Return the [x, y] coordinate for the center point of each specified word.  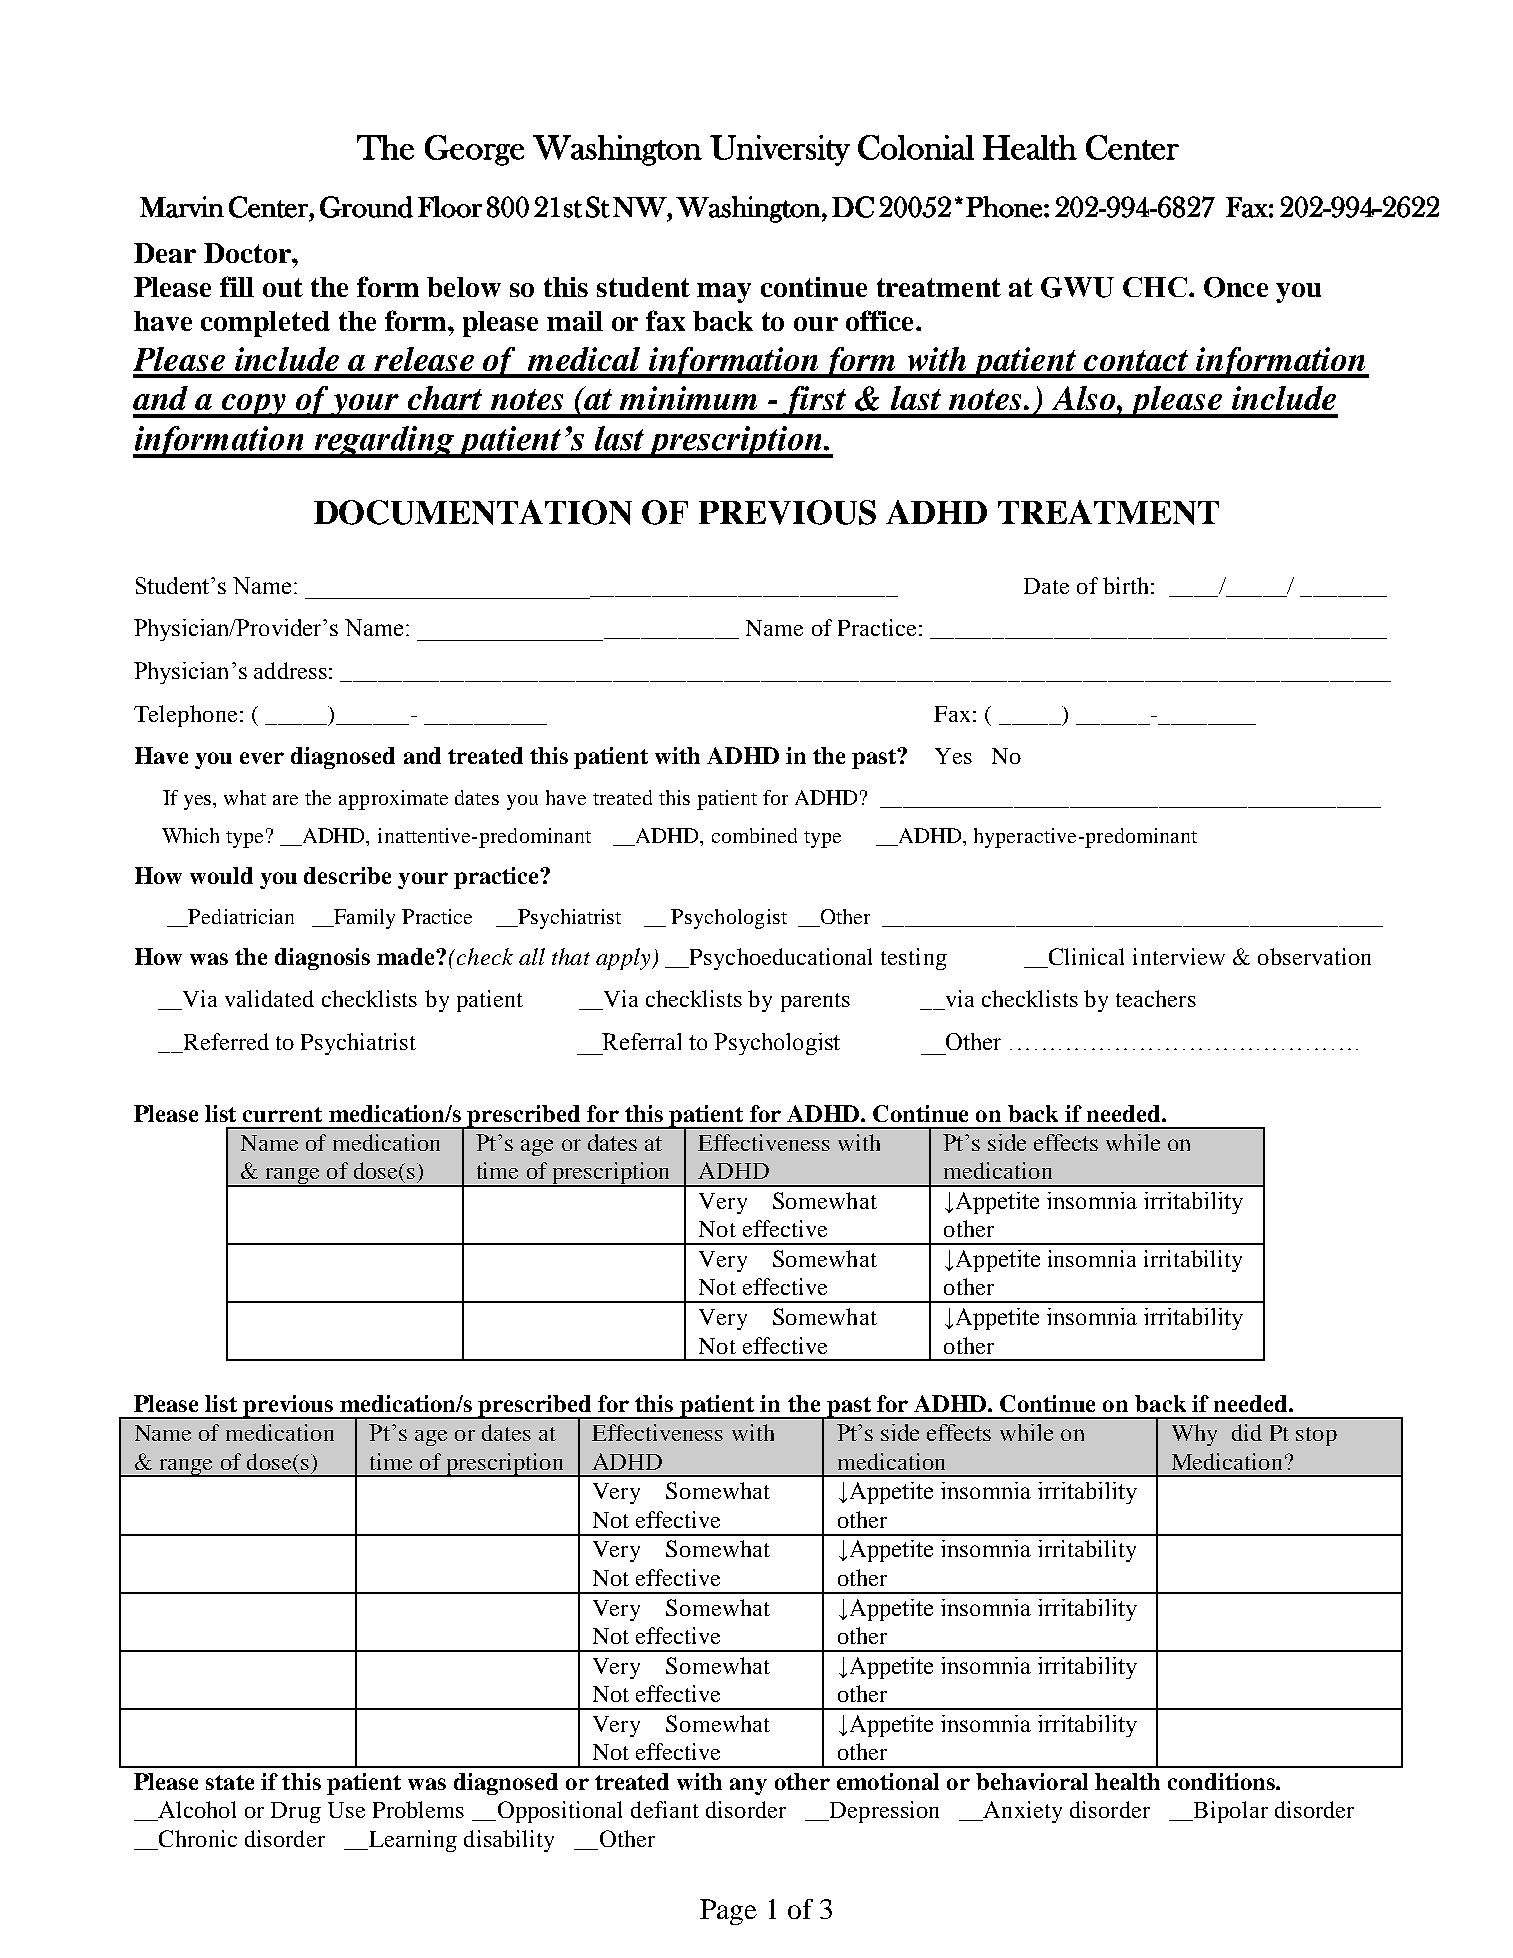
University [780, 150]
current [282, 1114]
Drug [296, 1812]
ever [262, 758]
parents [815, 1002]
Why [1194, 1435]
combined [754, 835]
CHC [1155, 287]
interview [1179, 956]
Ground [366, 207]
